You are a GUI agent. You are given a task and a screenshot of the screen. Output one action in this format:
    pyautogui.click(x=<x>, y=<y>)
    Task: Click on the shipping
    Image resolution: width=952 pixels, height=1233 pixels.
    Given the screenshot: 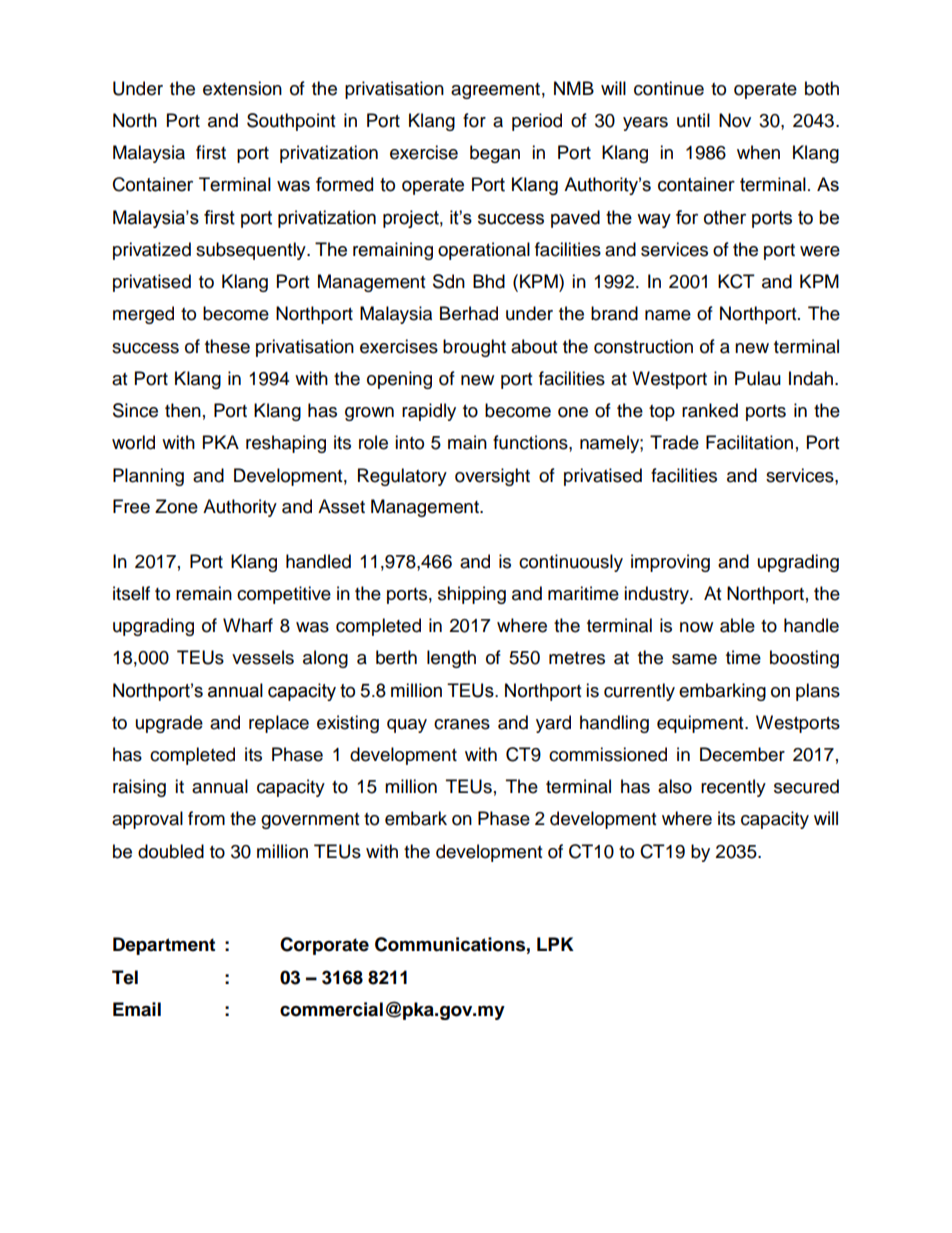 What is the action you would take?
    pyautogui.click(x=472, y=595)
